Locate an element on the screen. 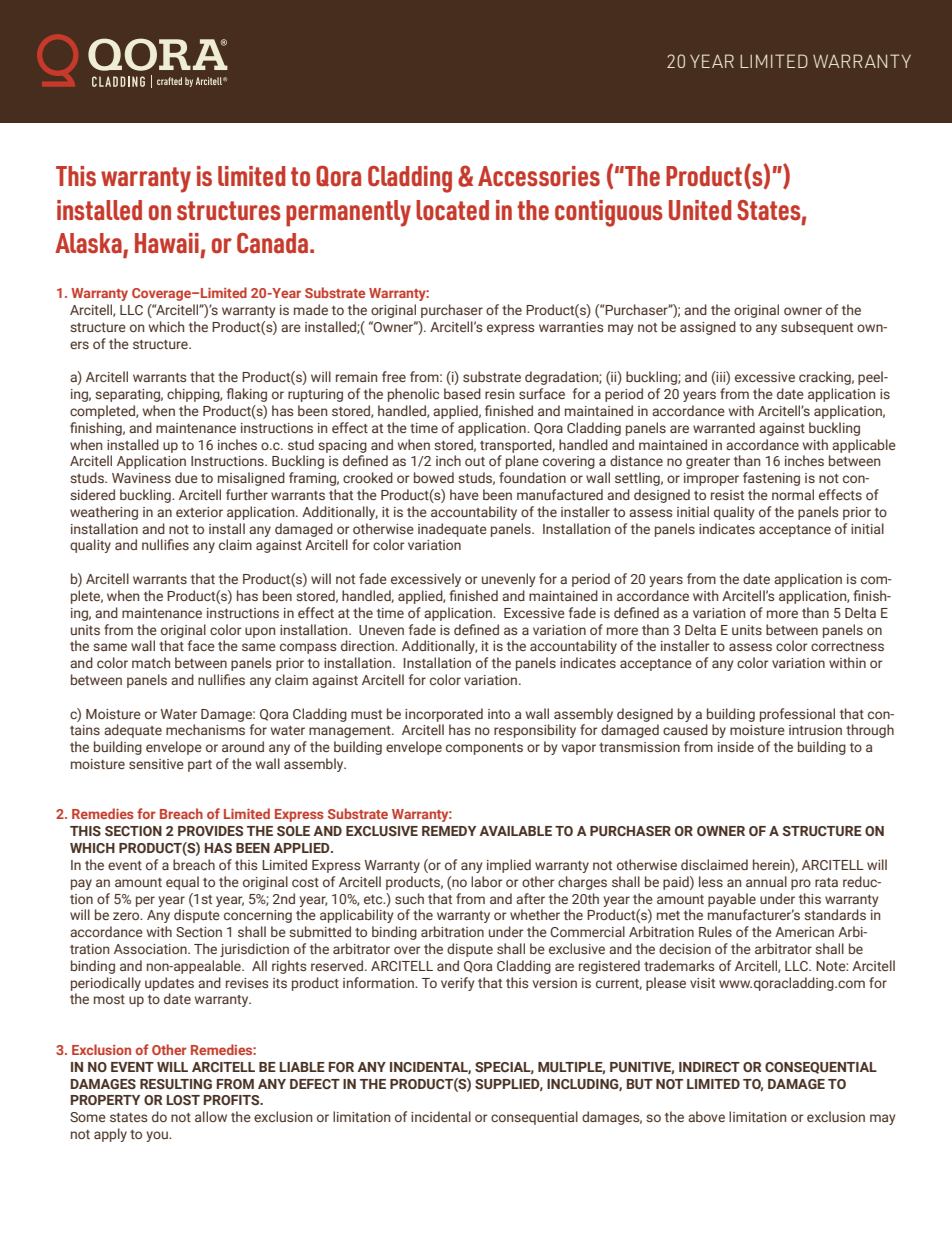 The height and width of the screenshot is (1233, 952). match is located at coordinates (151, 662).
